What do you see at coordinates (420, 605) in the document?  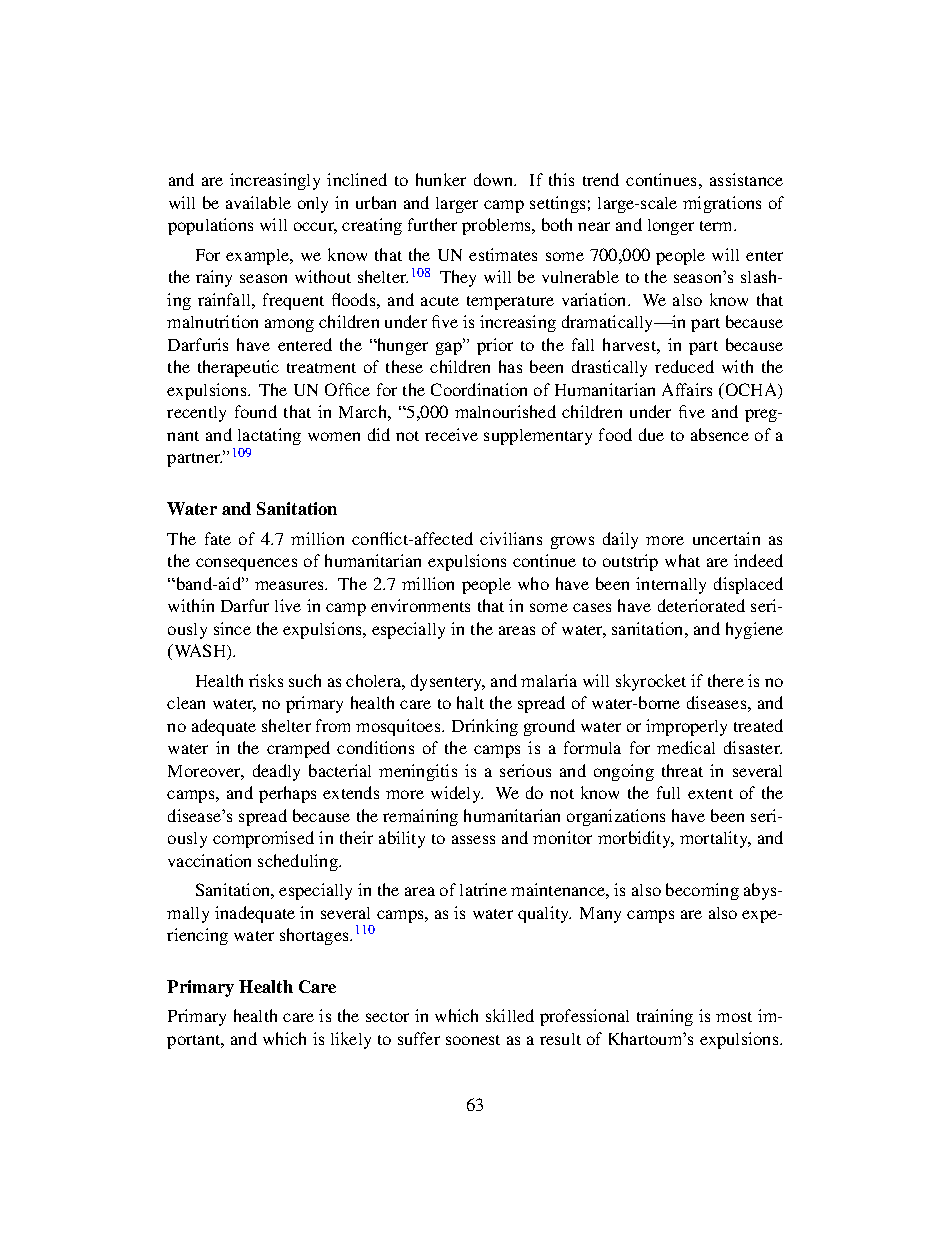 I see `environments` at bounding box center [420, 605].
